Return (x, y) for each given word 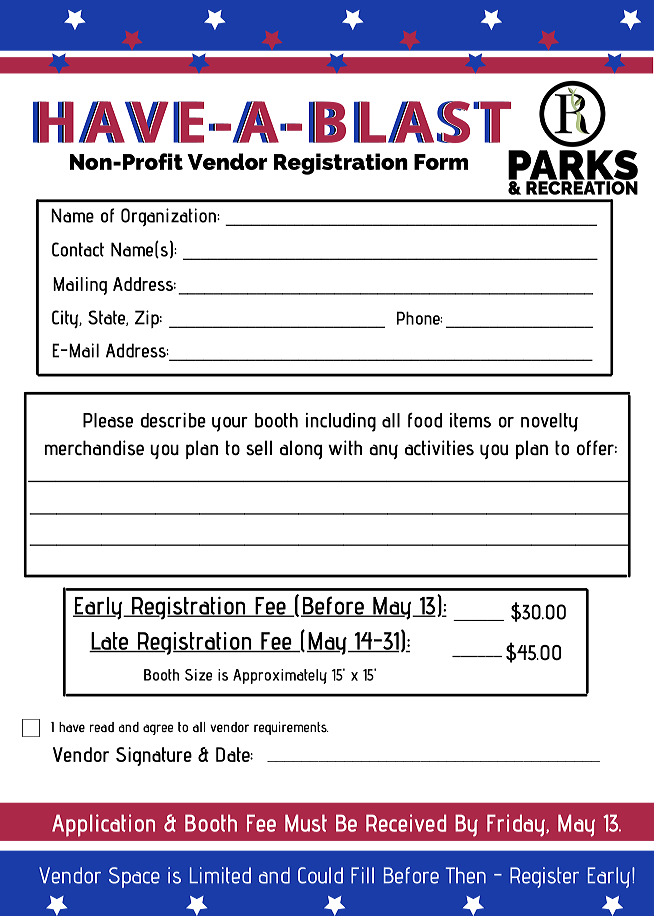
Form (441, 162)
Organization (169, 217)
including (341, 422)
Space (134, 877)
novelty (549, 422)
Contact (78, 249)
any (383, 451)
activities (439, 448)
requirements (291, 728)
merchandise (94, 448)
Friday (517, 825)
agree (158, 729)
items (470, 420)
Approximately (280, 676)
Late (110, 642)
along (301, 449)
